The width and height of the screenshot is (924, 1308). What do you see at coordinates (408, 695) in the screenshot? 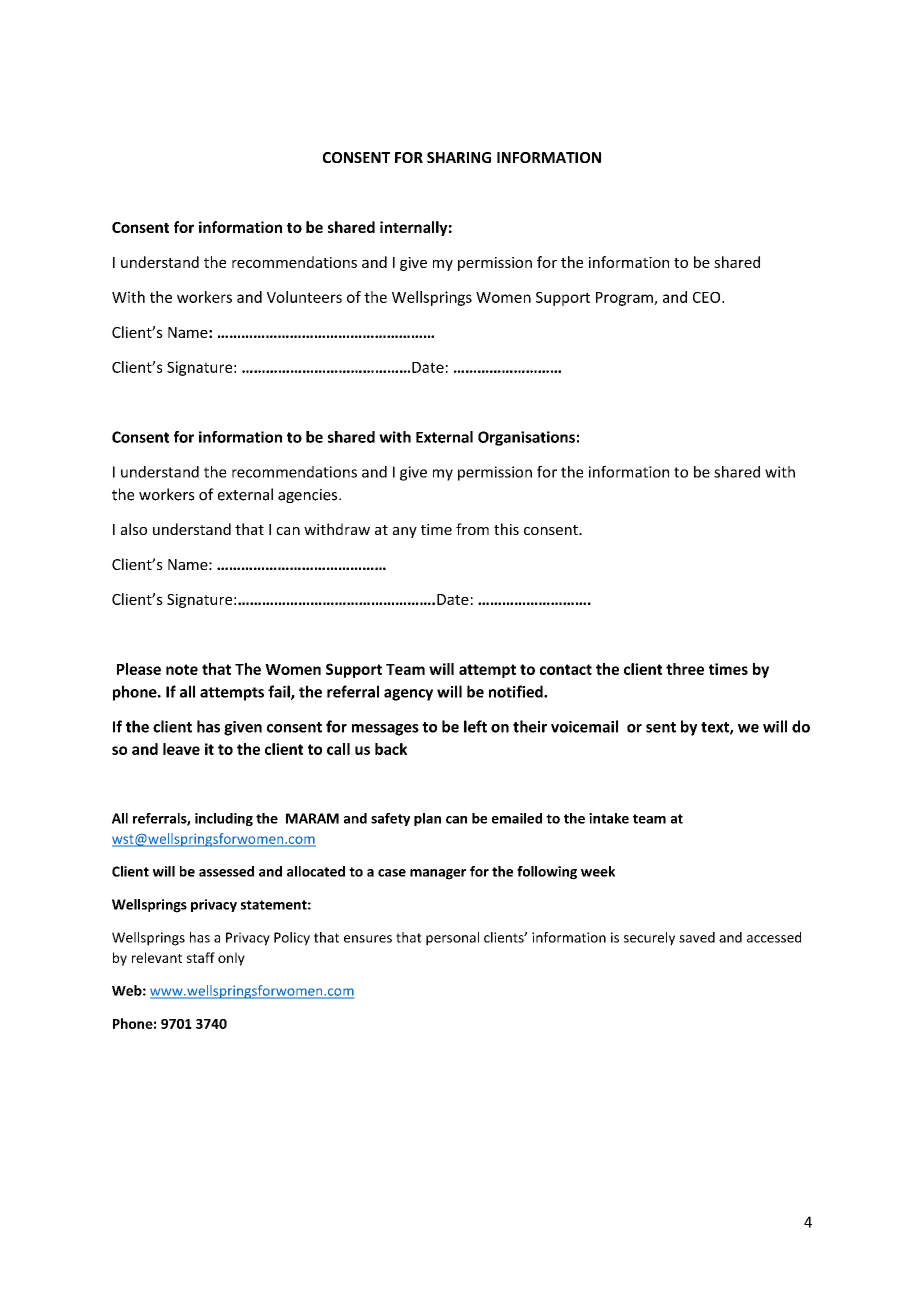
I see `agency` at bounding box center [408, 695].
